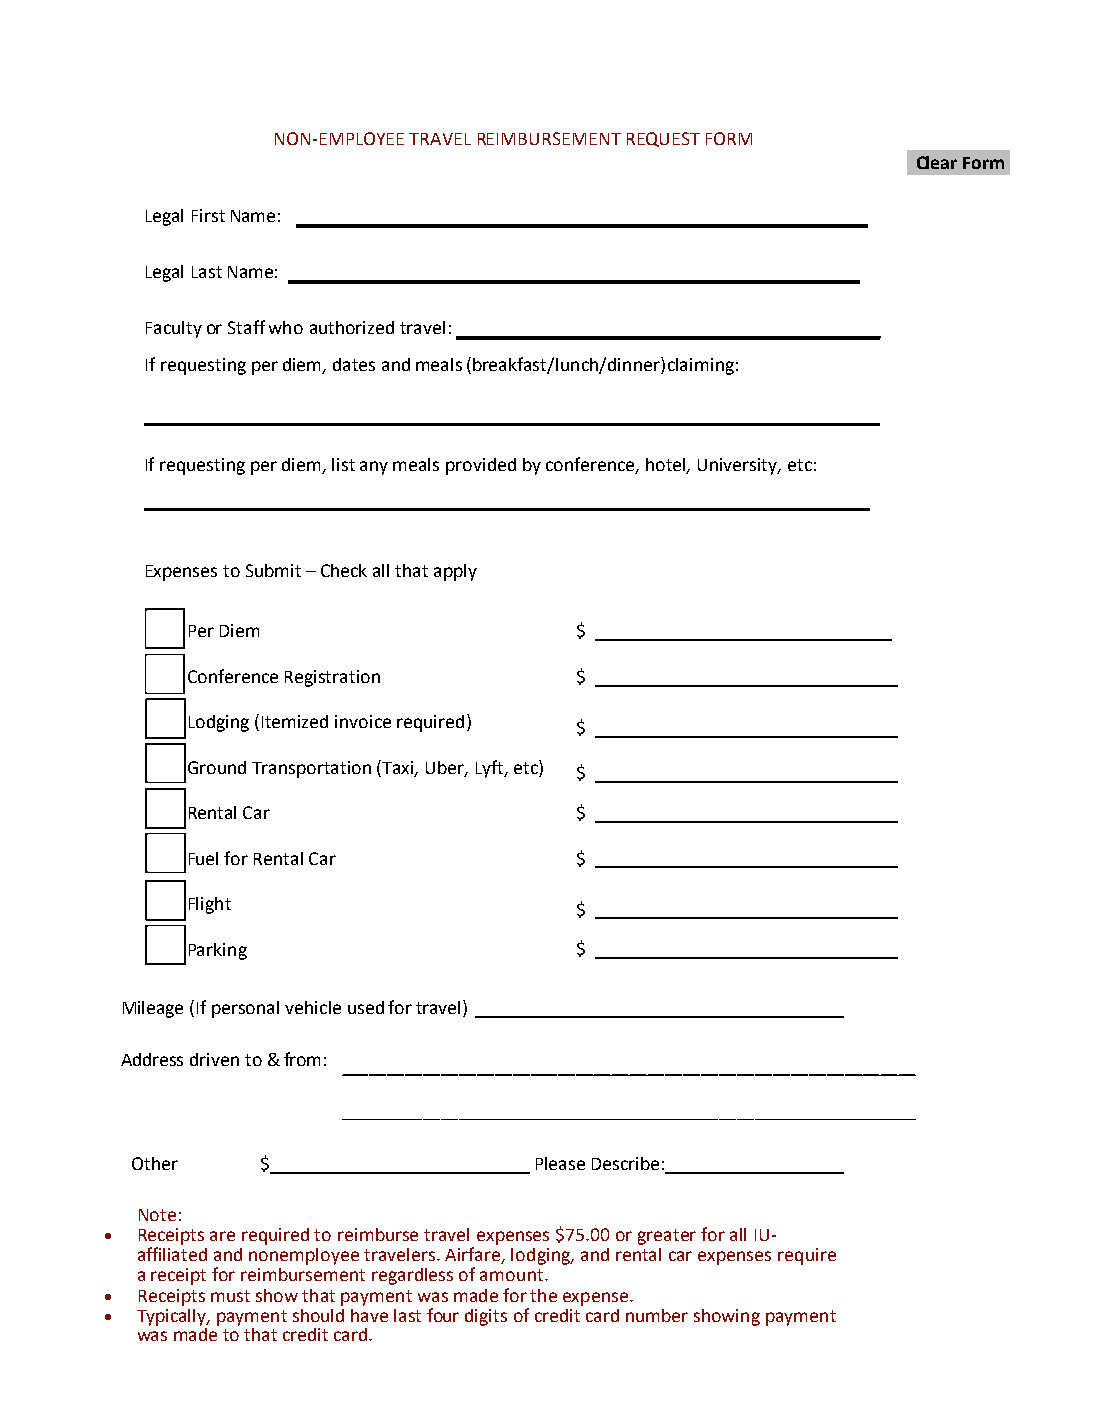 This screenshot has width=1102, height=1427. Describe the element at coordinates (295, 721) in the screenshot. I see `Itemized` at that location.
